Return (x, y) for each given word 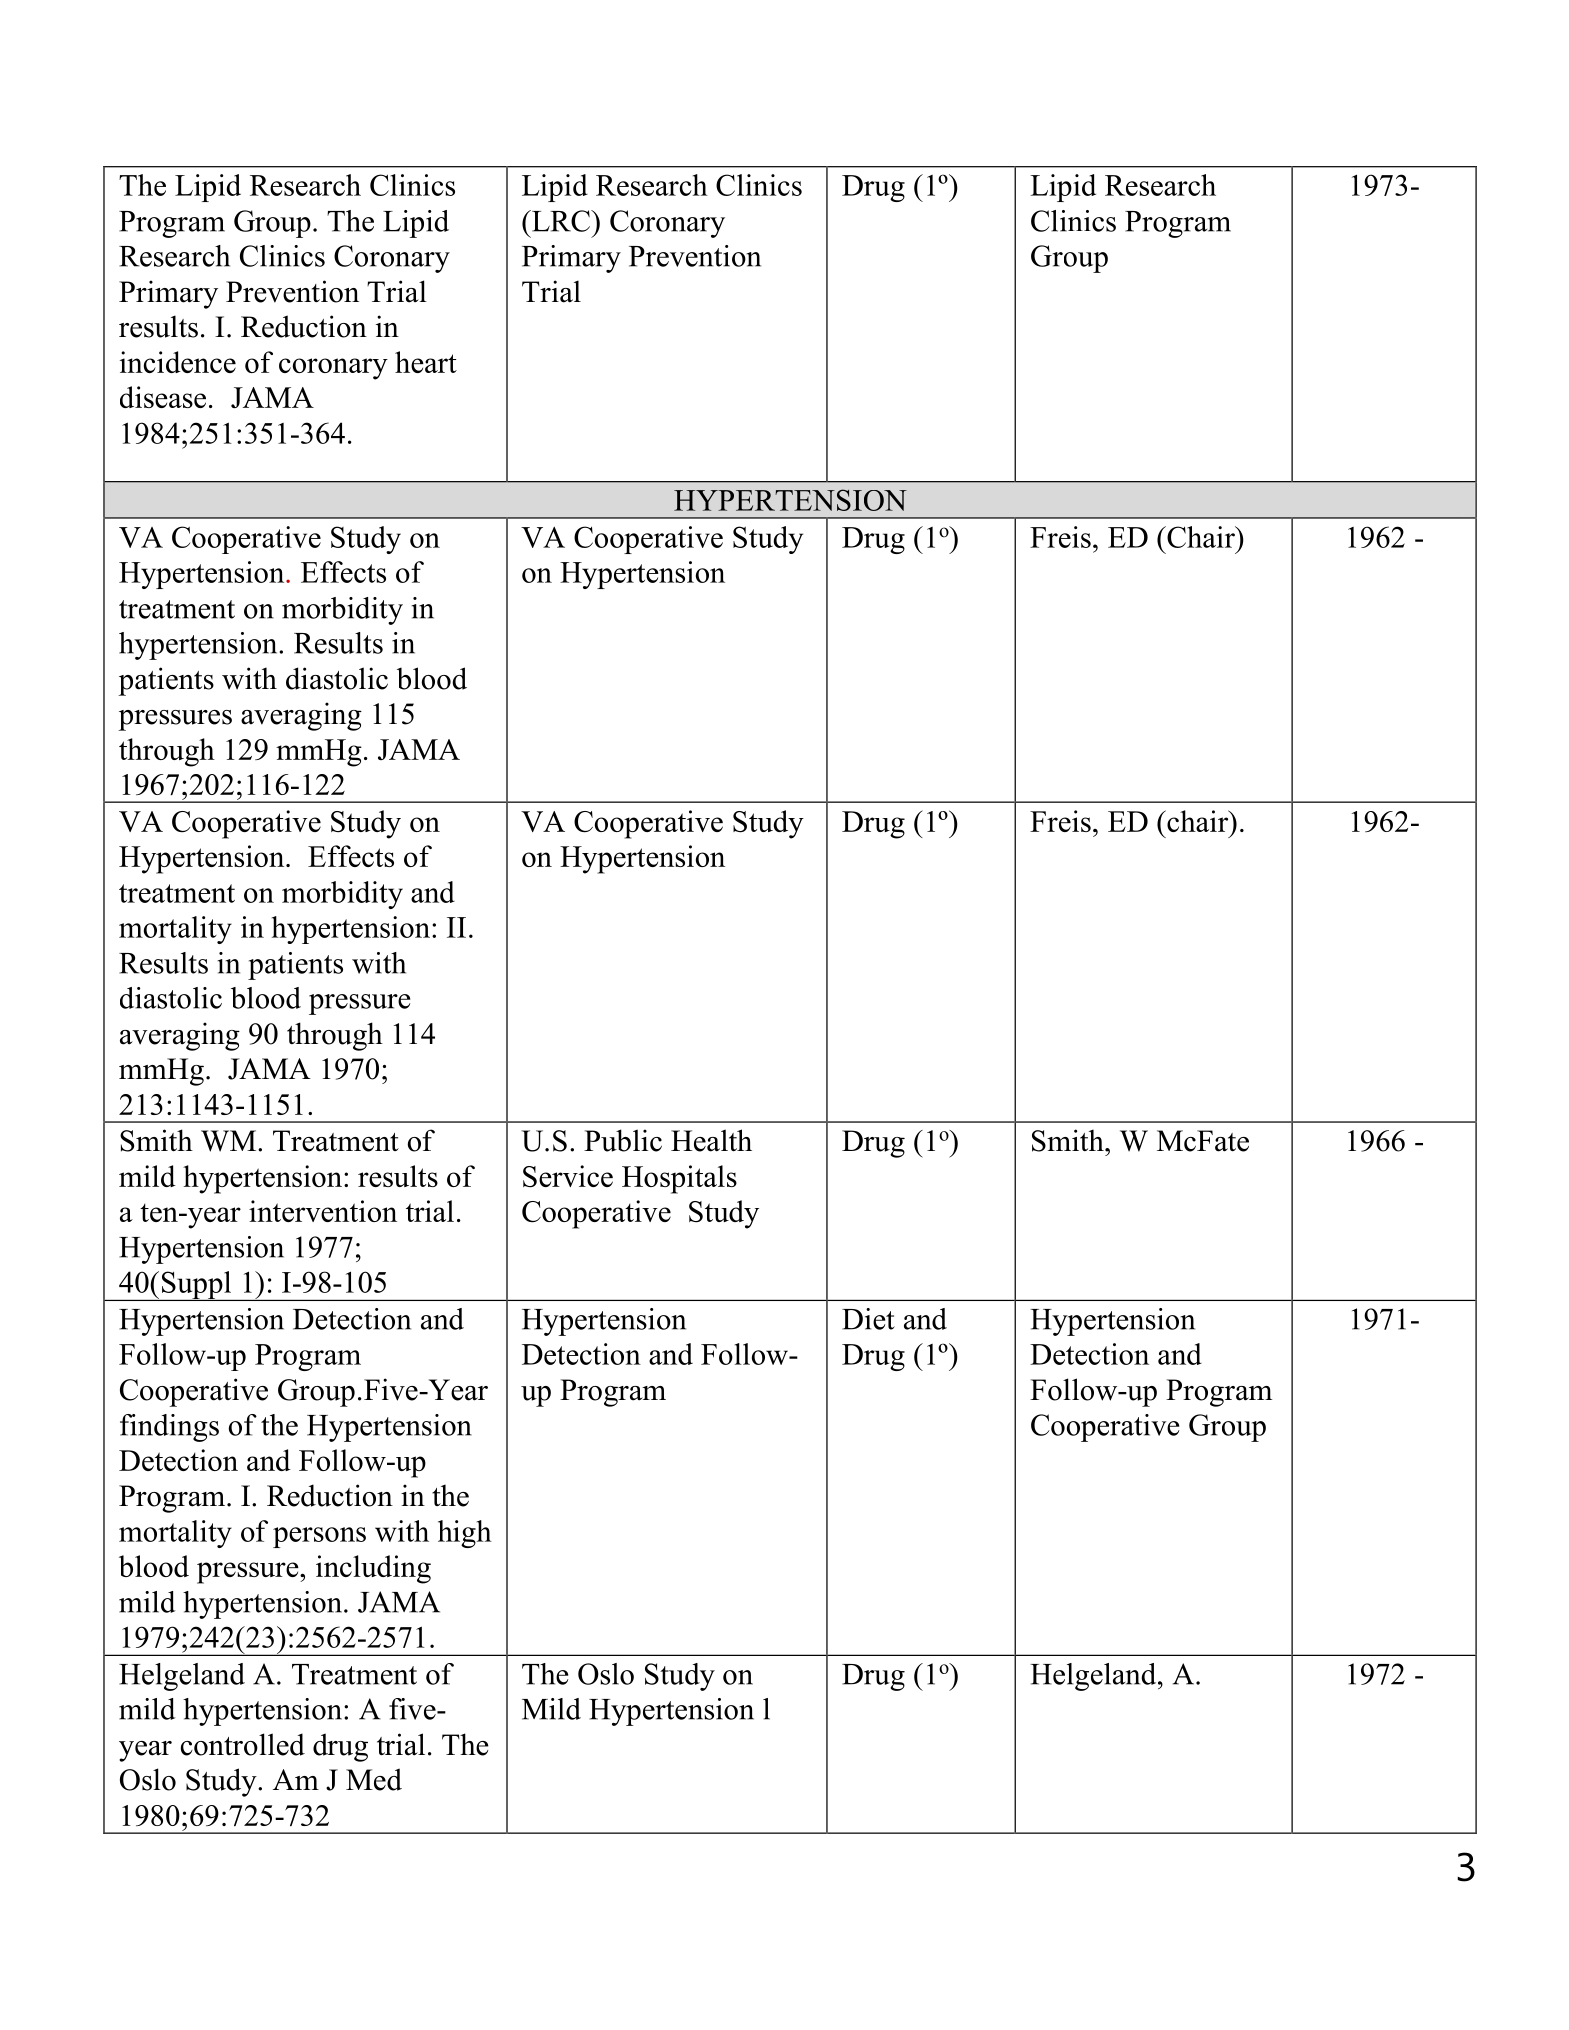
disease (163, 397)
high (465, 1534)
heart (426, 362)
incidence (178, 362)
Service (568, 1176)
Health (711, 1140)
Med (374, 1779)
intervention (323, 1211)
